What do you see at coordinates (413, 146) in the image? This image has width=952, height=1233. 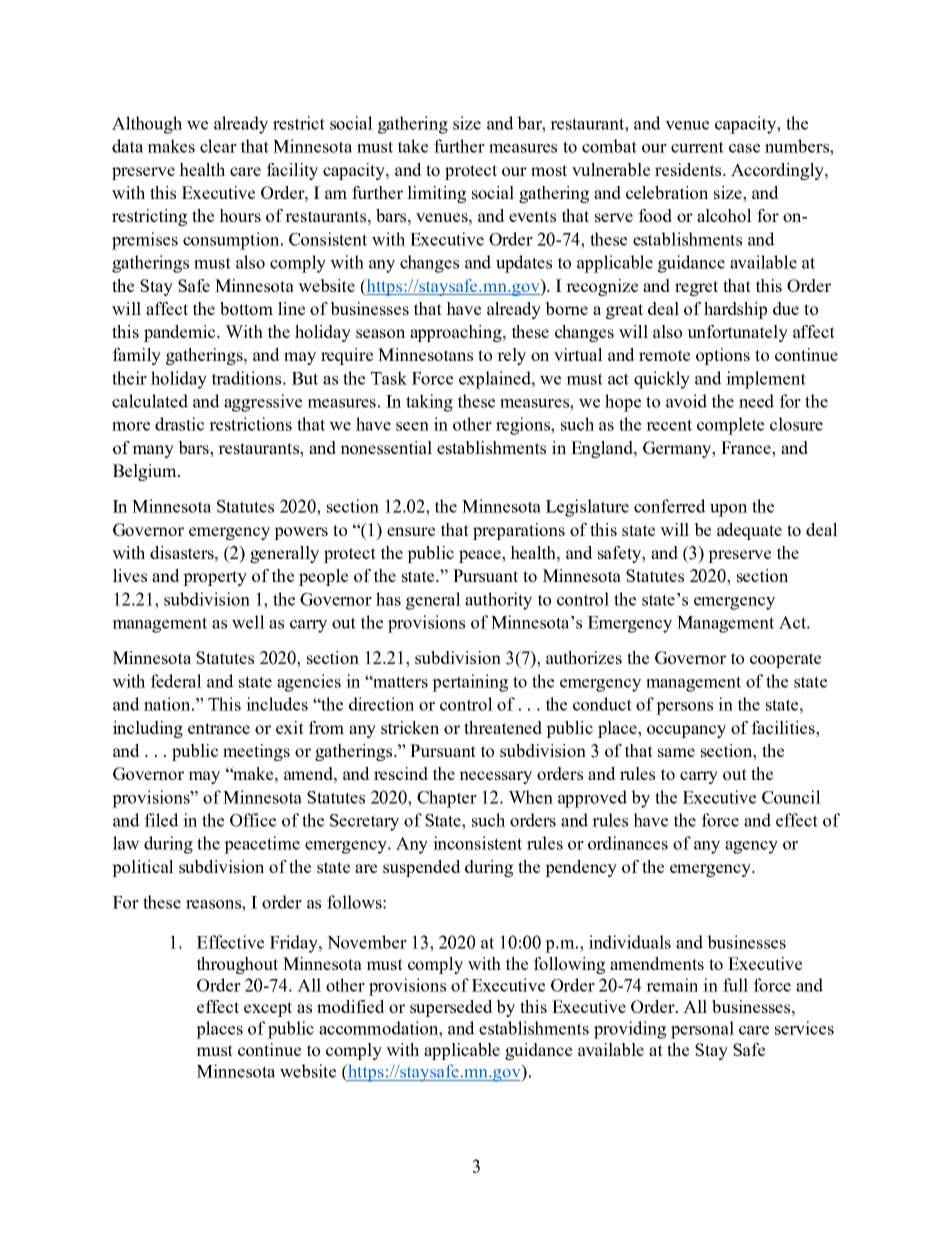 I see `take` at bounding box center [413, 146].
